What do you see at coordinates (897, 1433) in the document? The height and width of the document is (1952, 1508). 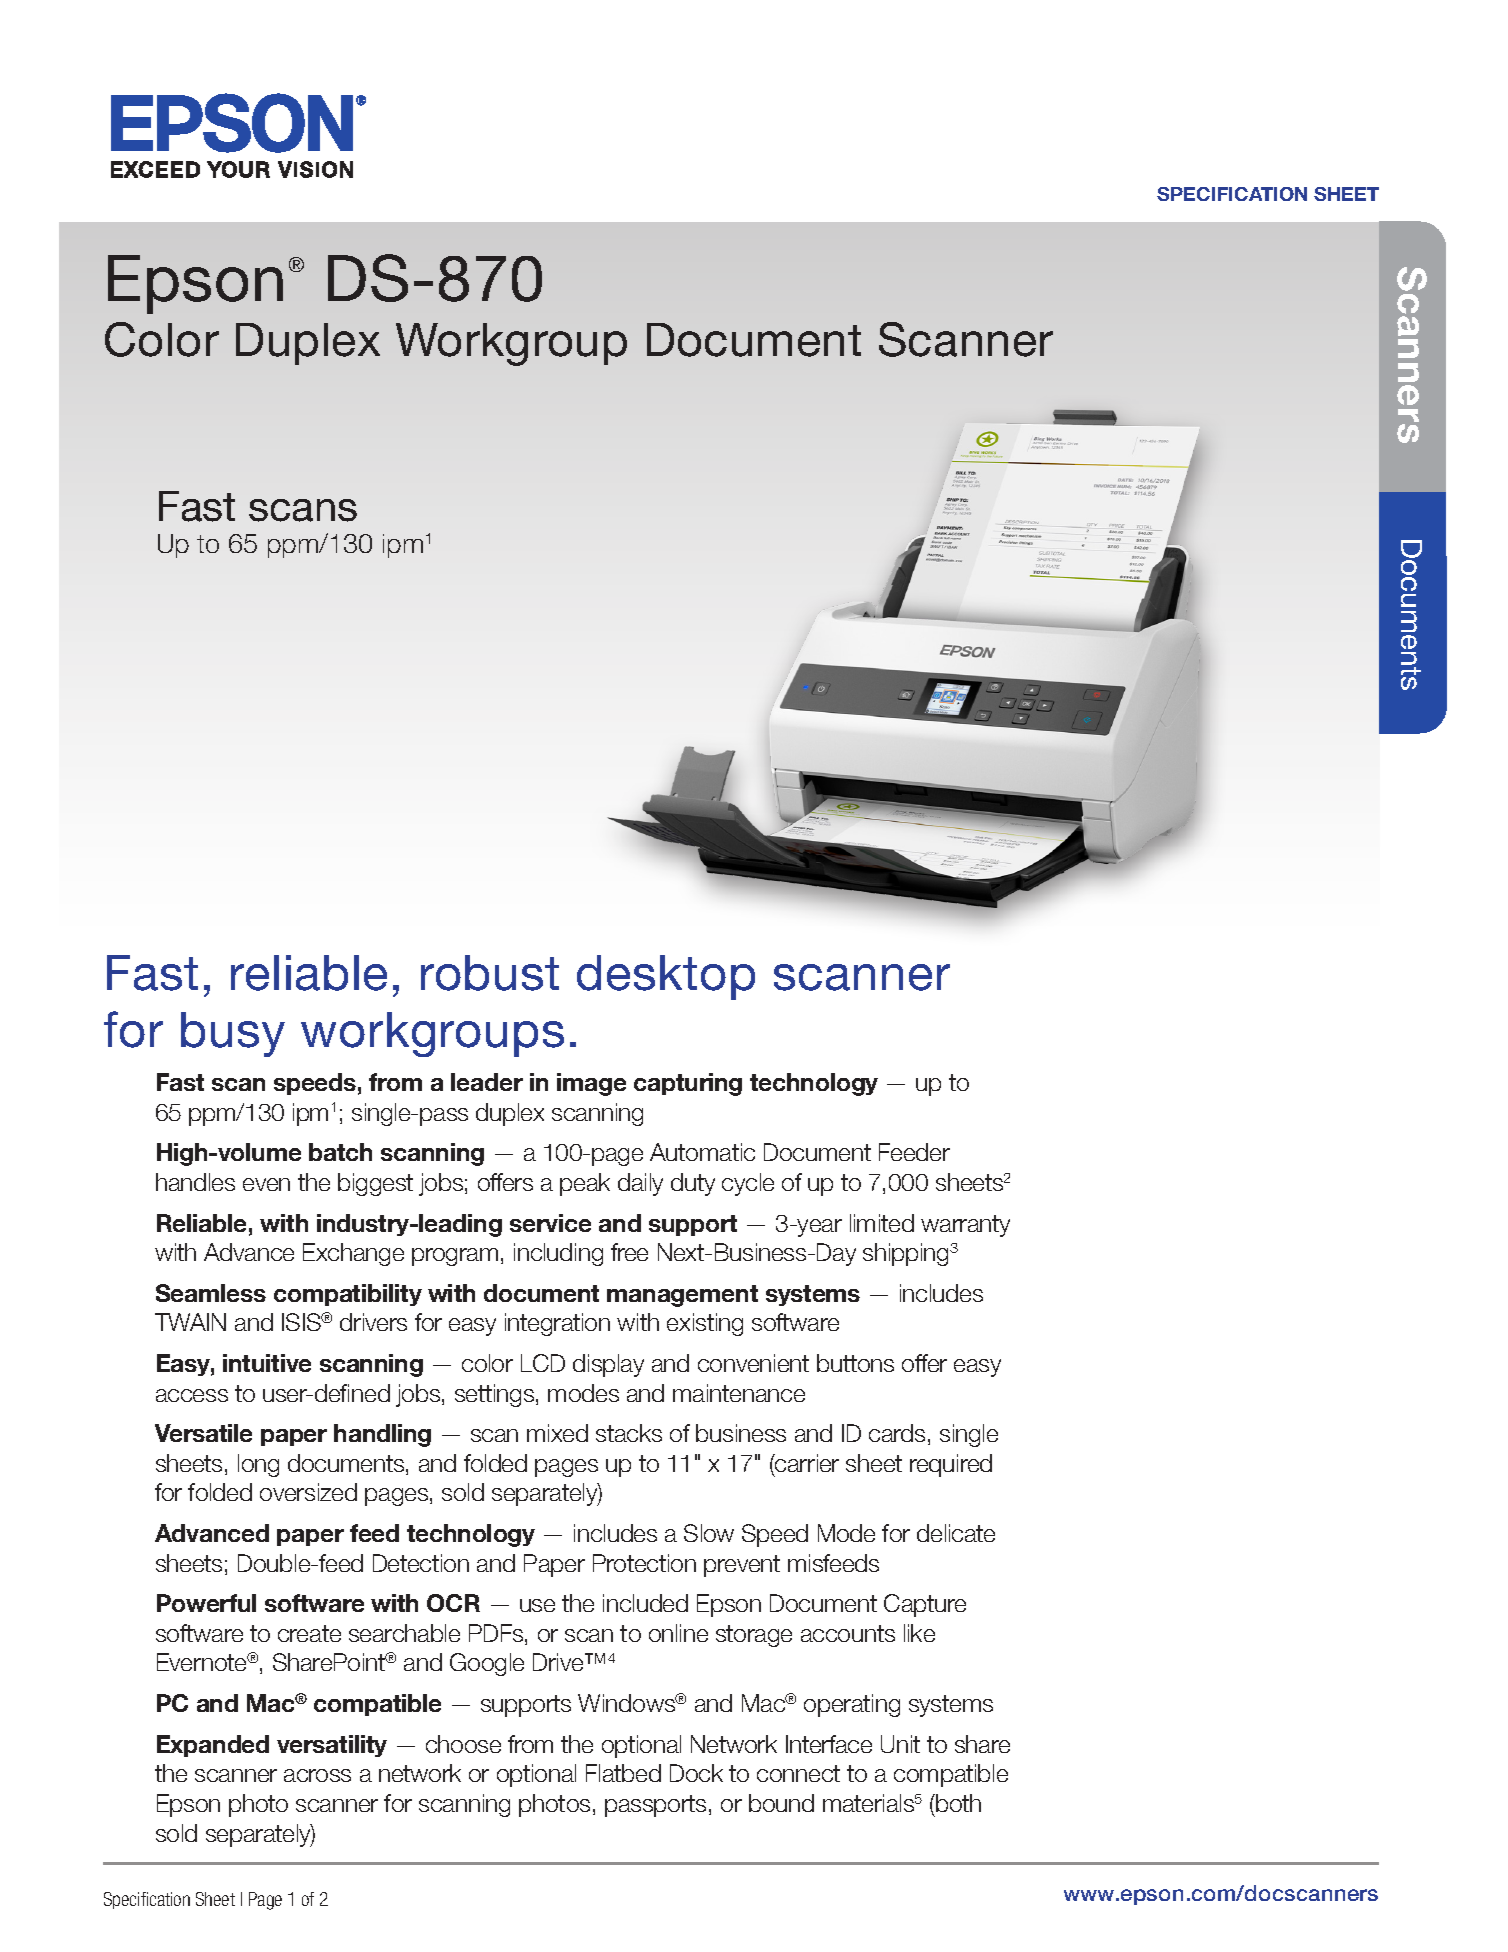 I see `cards` at bounding box center [897, 1433].
